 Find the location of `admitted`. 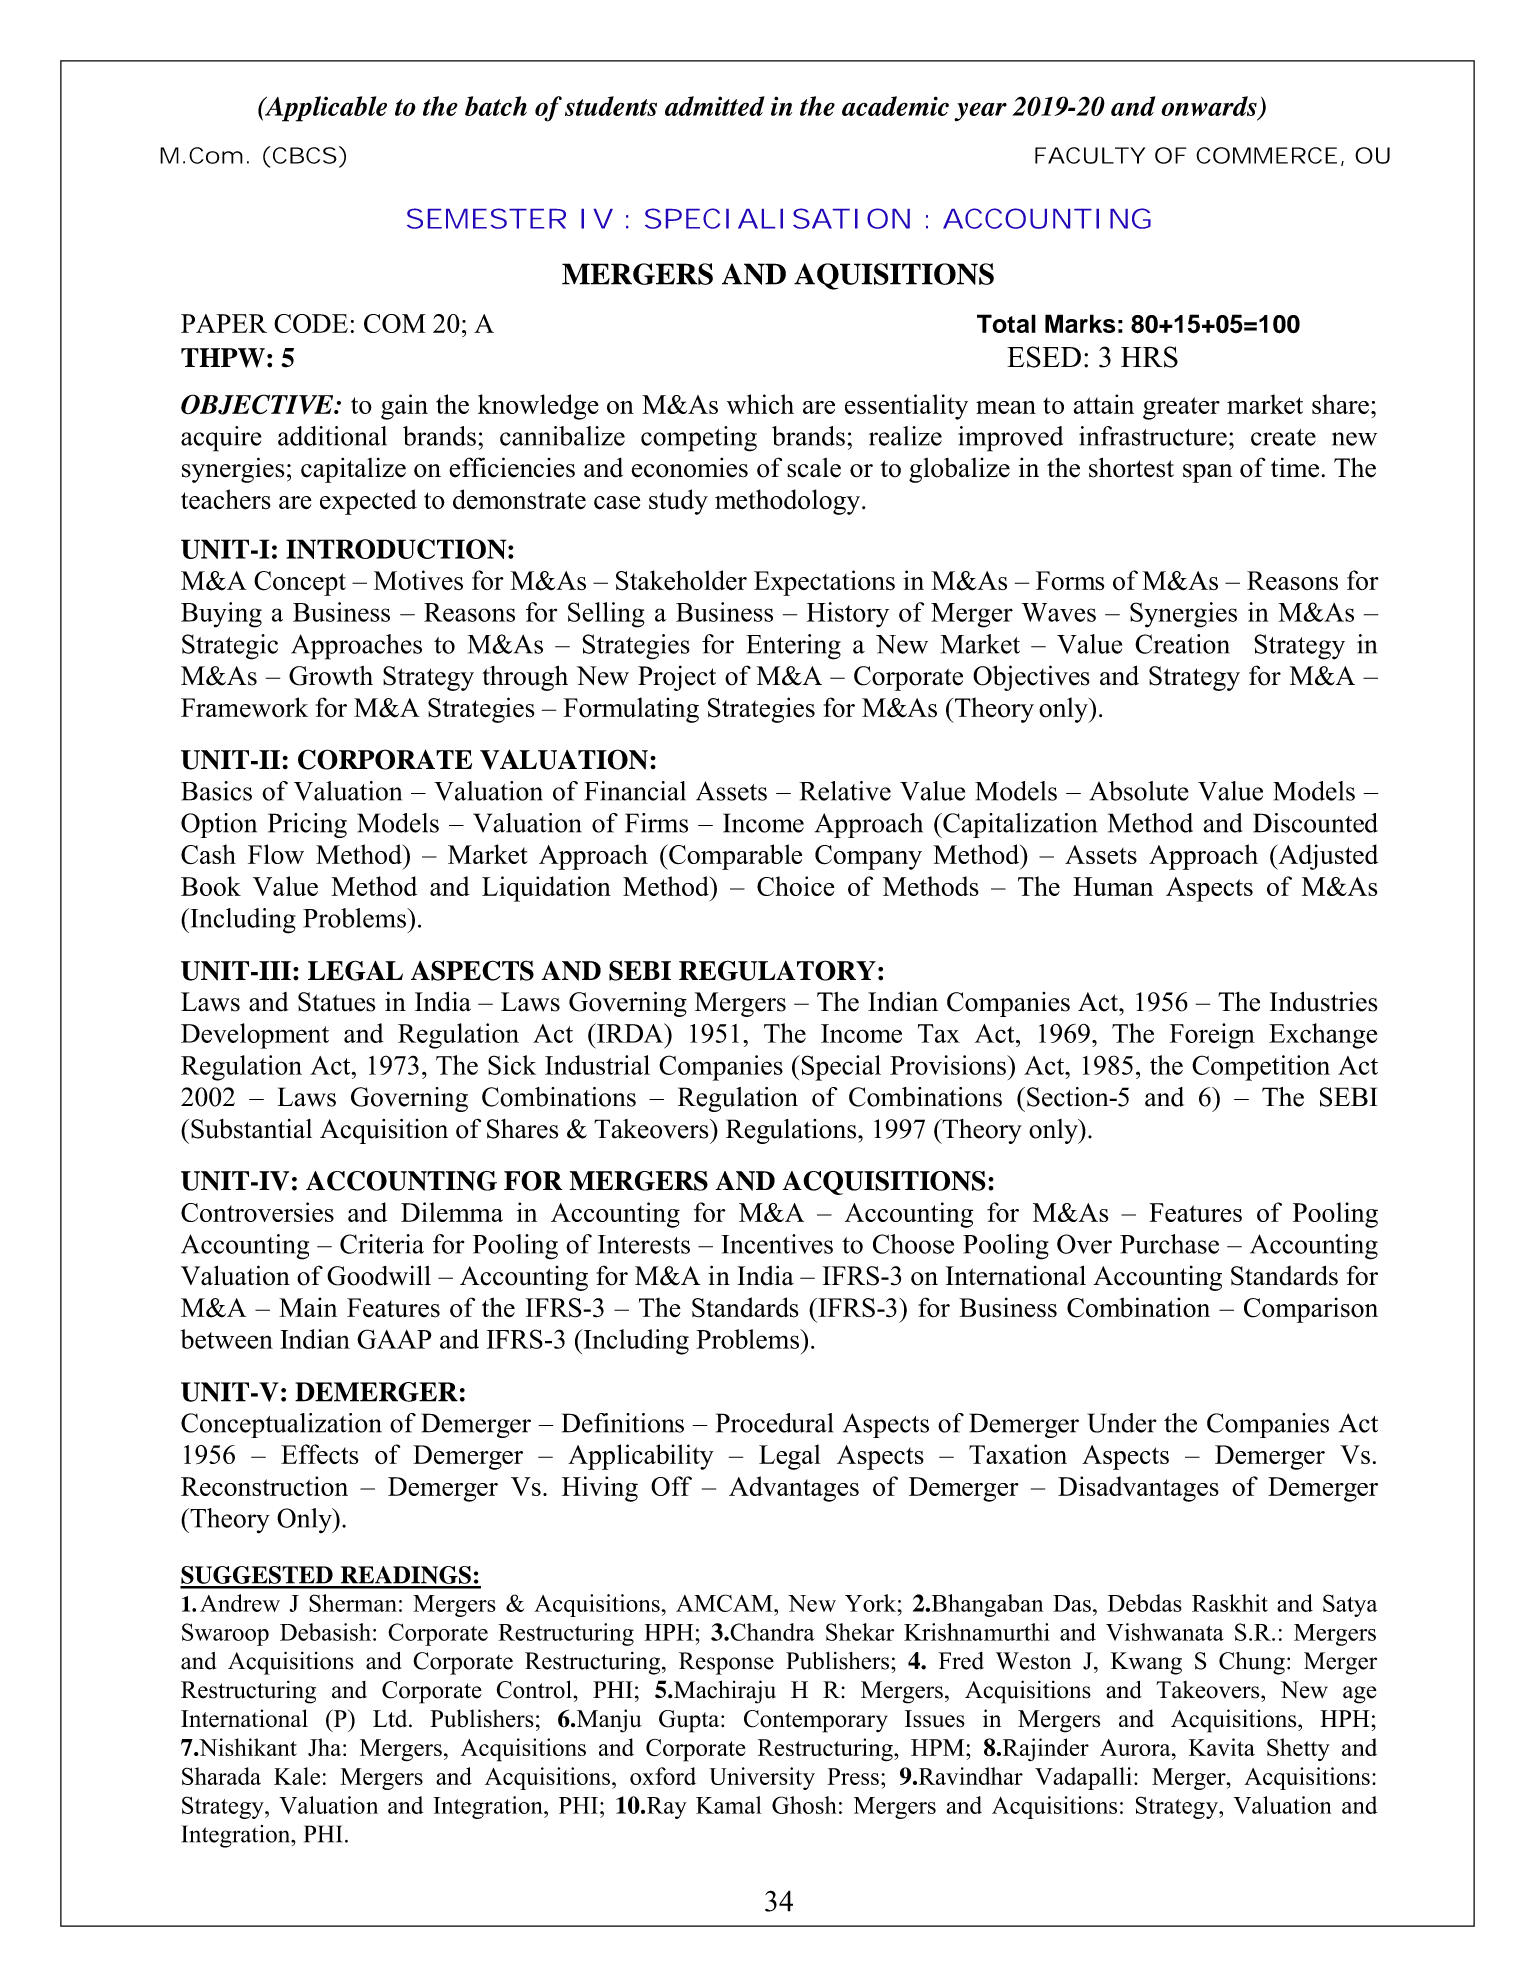

admitted is located at coordinates (715, 106).
